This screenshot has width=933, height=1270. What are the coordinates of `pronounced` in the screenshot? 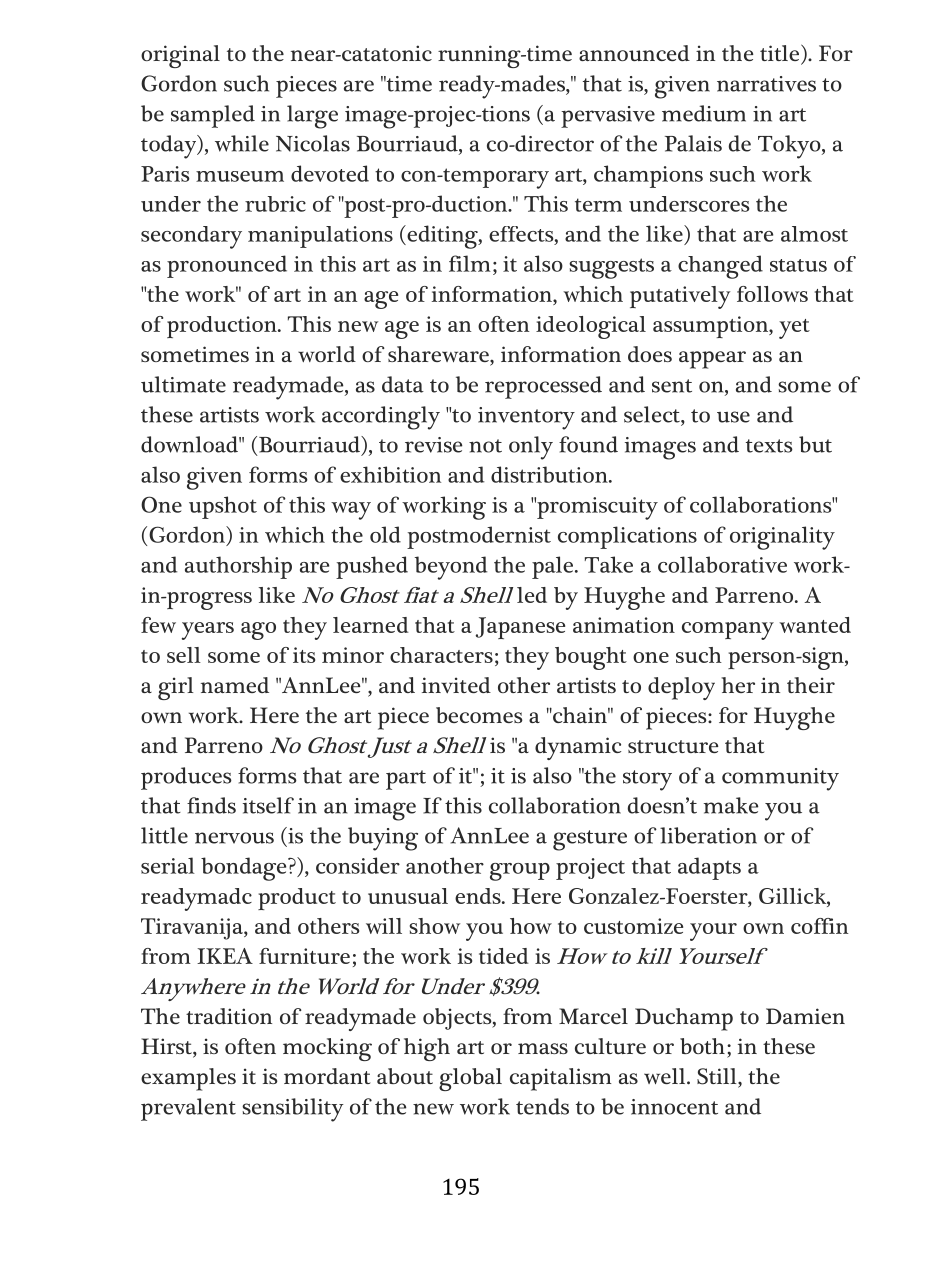 It's located at (227, 266).
